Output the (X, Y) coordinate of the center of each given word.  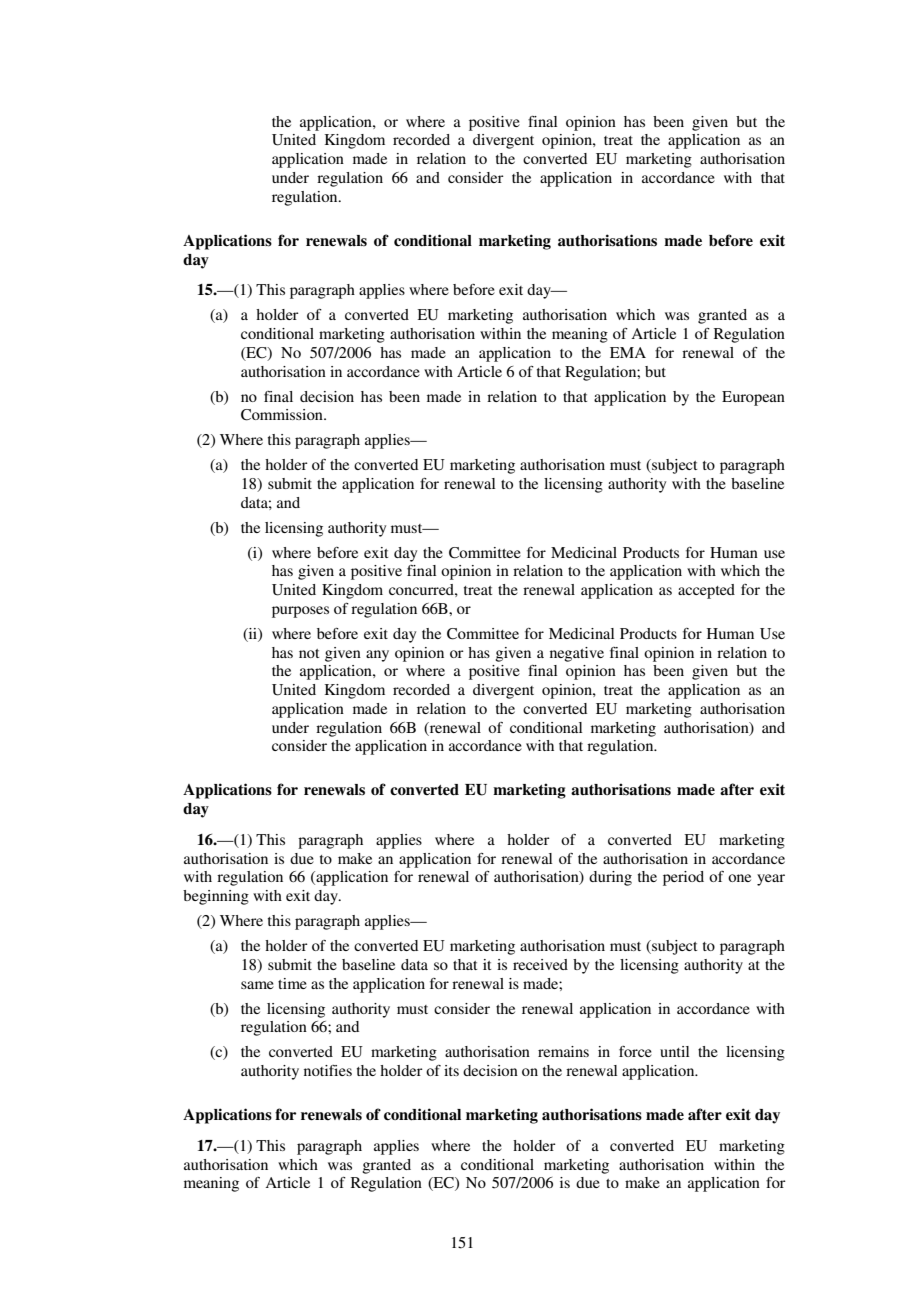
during (610, 878)
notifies (328, 1070)
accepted (706, 591)
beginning (216, 897)
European (753, 398)
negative (577, 654)
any (377, 656)
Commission (283, 415)
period (683, 878)
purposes (300, 612)
